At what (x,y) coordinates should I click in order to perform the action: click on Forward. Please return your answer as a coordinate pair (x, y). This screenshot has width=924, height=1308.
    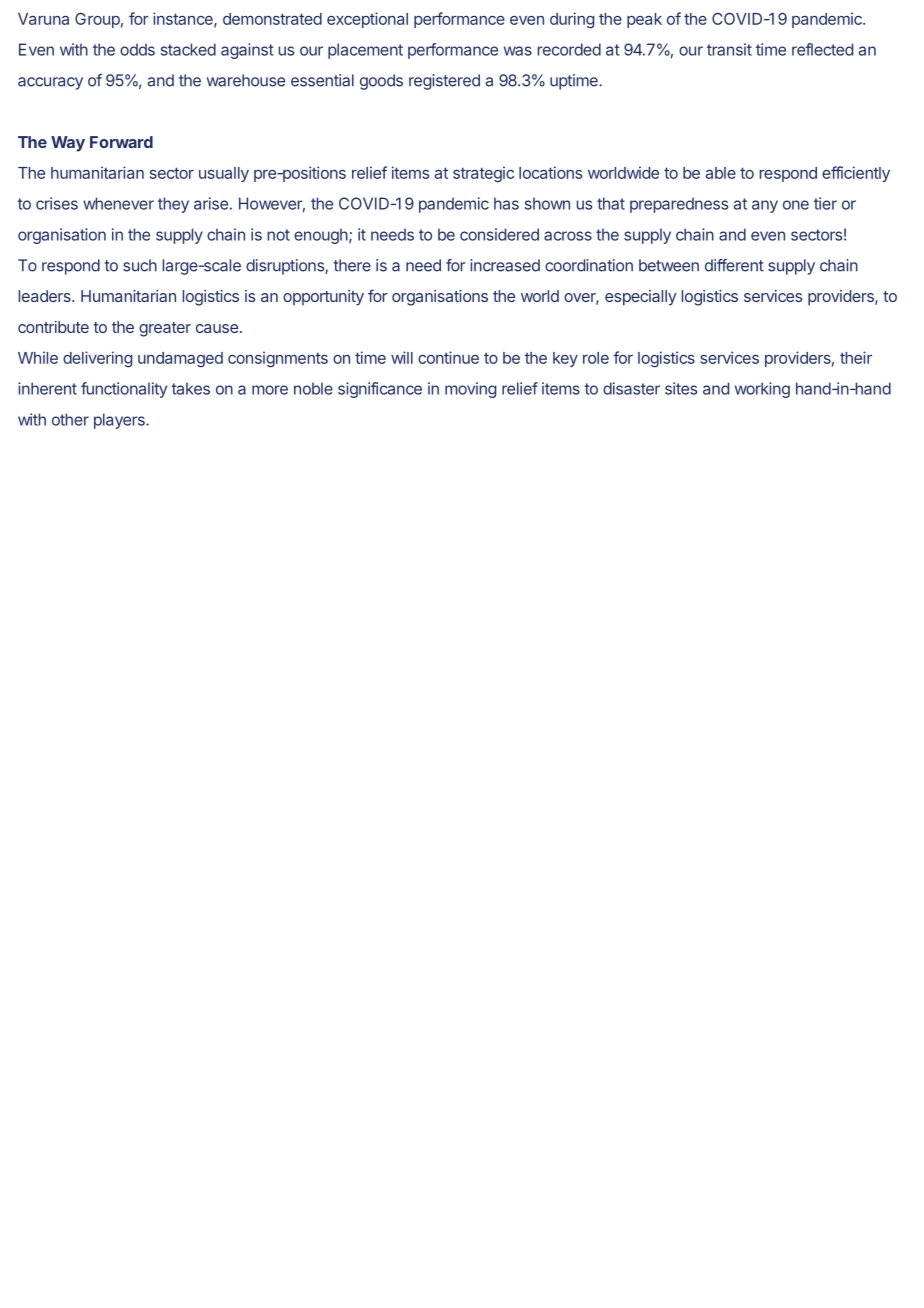
    Looking at the image, I should click on (121, 142).
